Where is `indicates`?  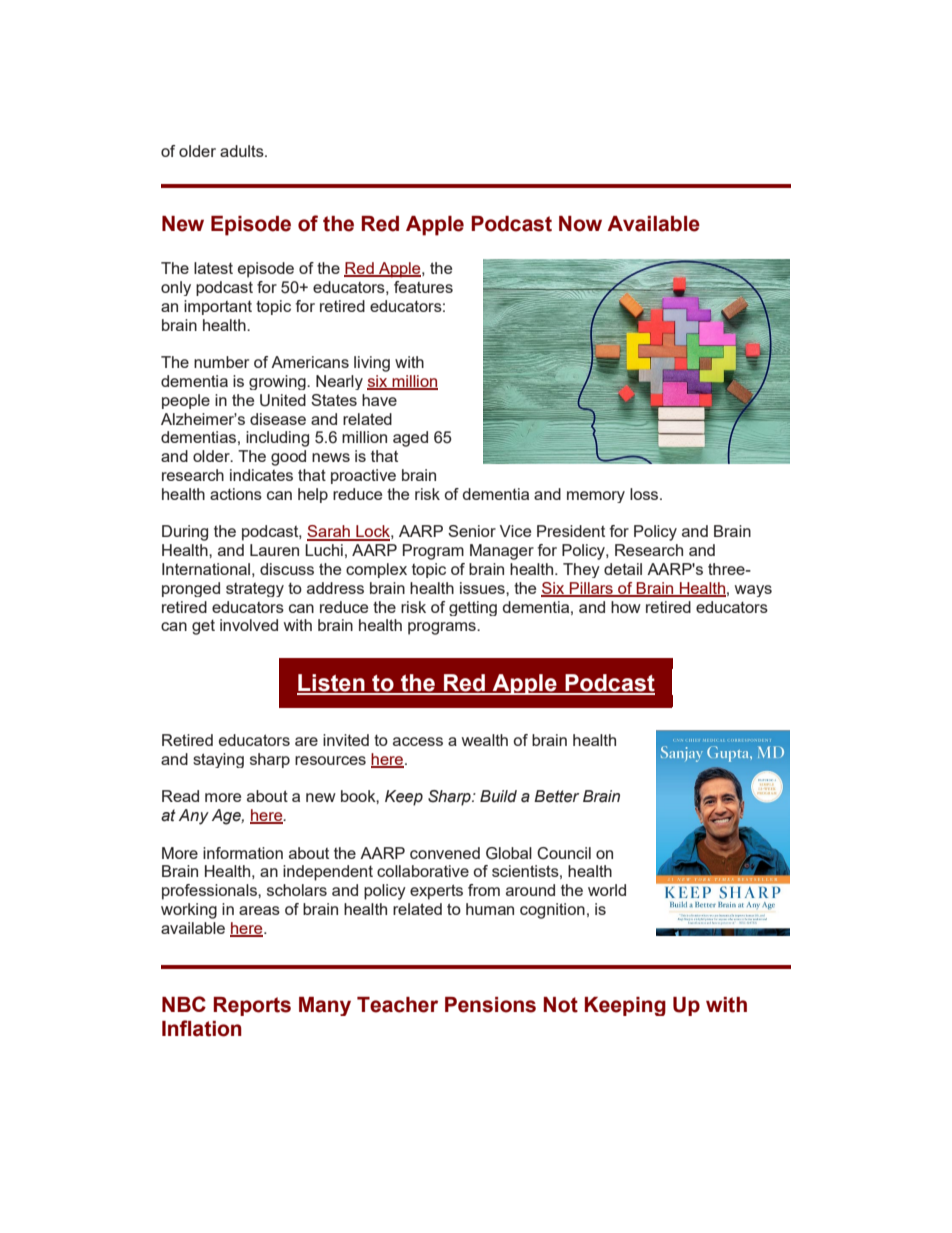
indicates is located at coordinates (261, 475).
